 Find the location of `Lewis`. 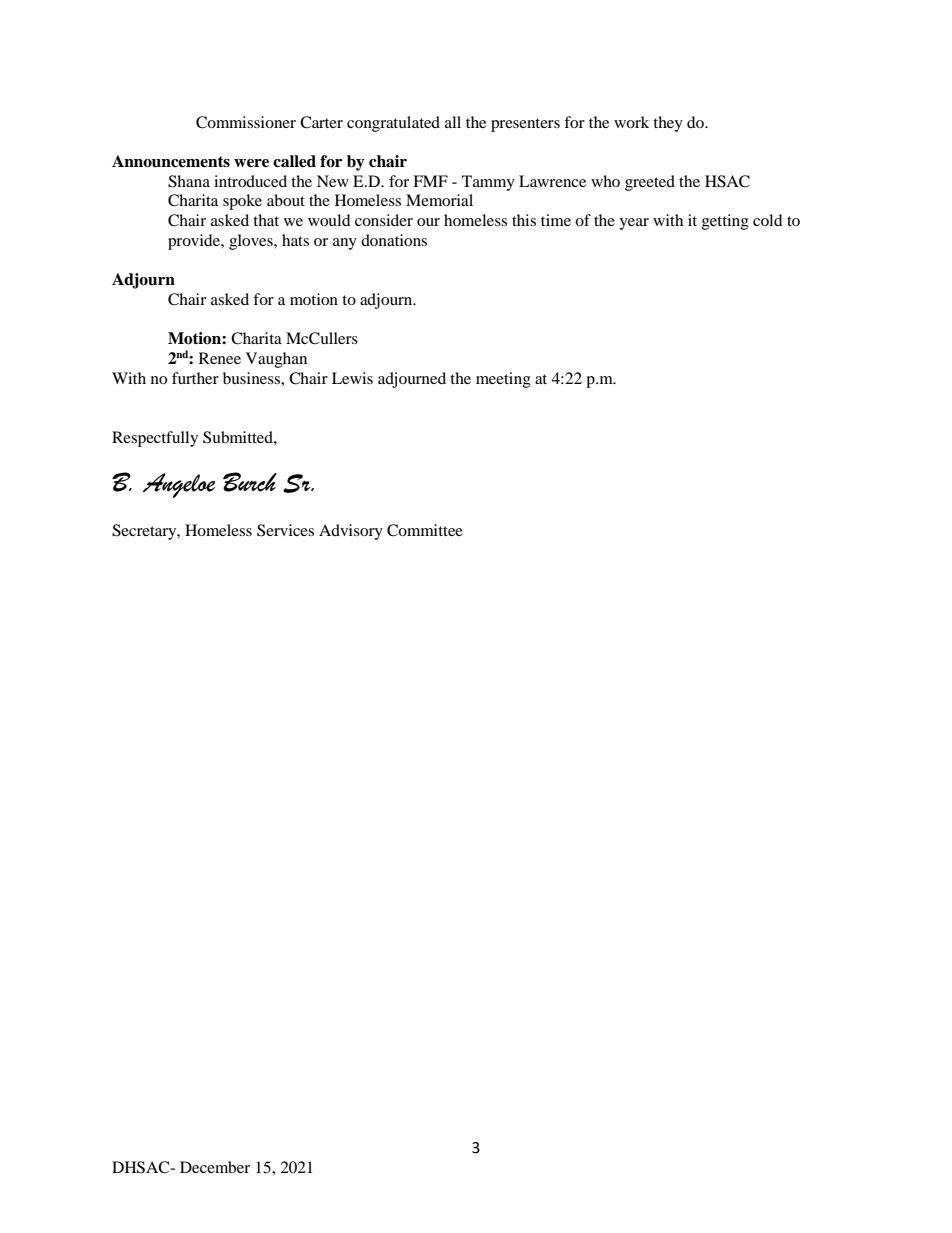

Lewis is located at coordinates (352, 378).
